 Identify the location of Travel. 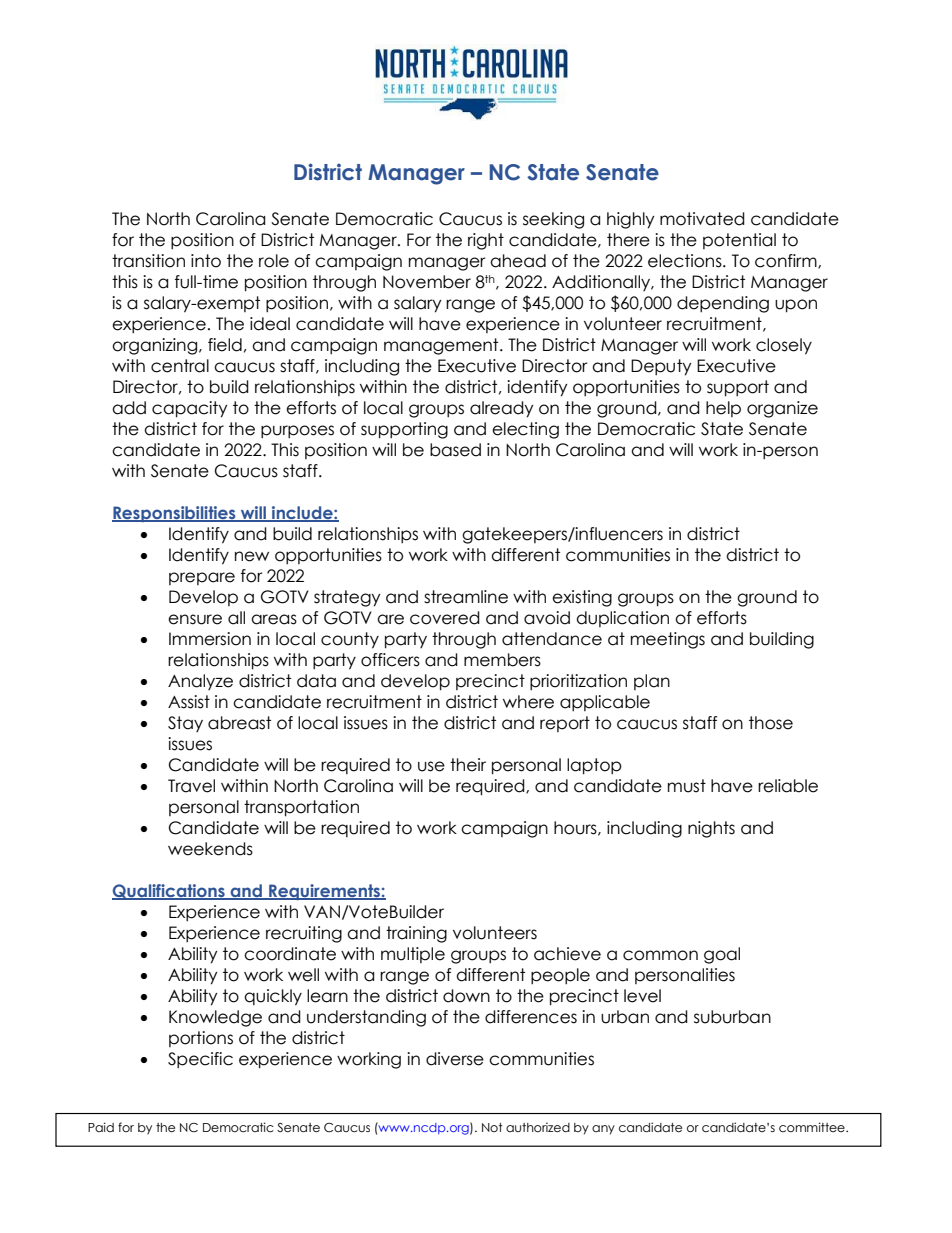
(191, 786).
